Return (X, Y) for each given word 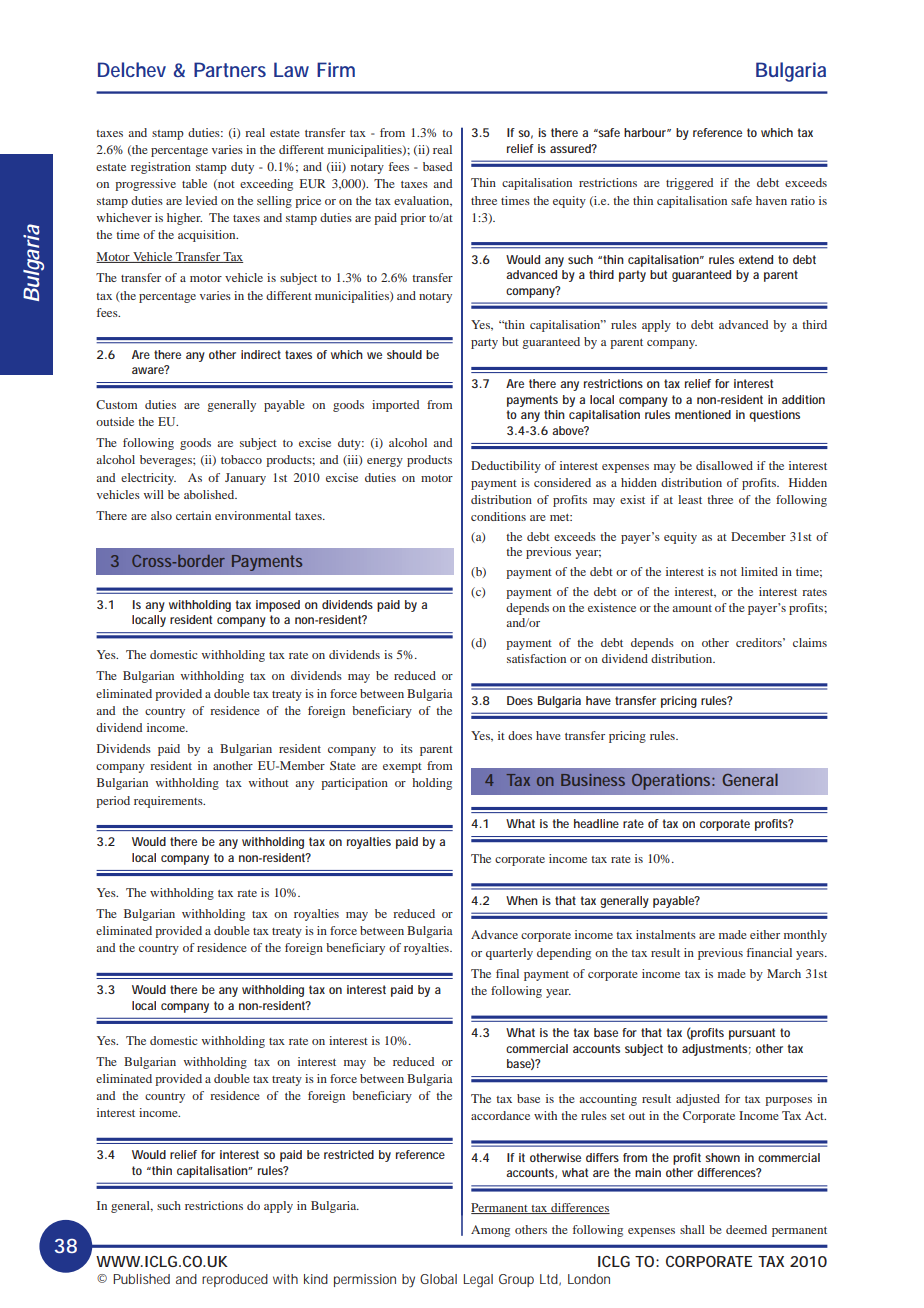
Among (490, 1231)
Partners (230, 69)
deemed (746, 1229)
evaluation (423, 201)
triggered (689, 184)
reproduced (235, 1280)
